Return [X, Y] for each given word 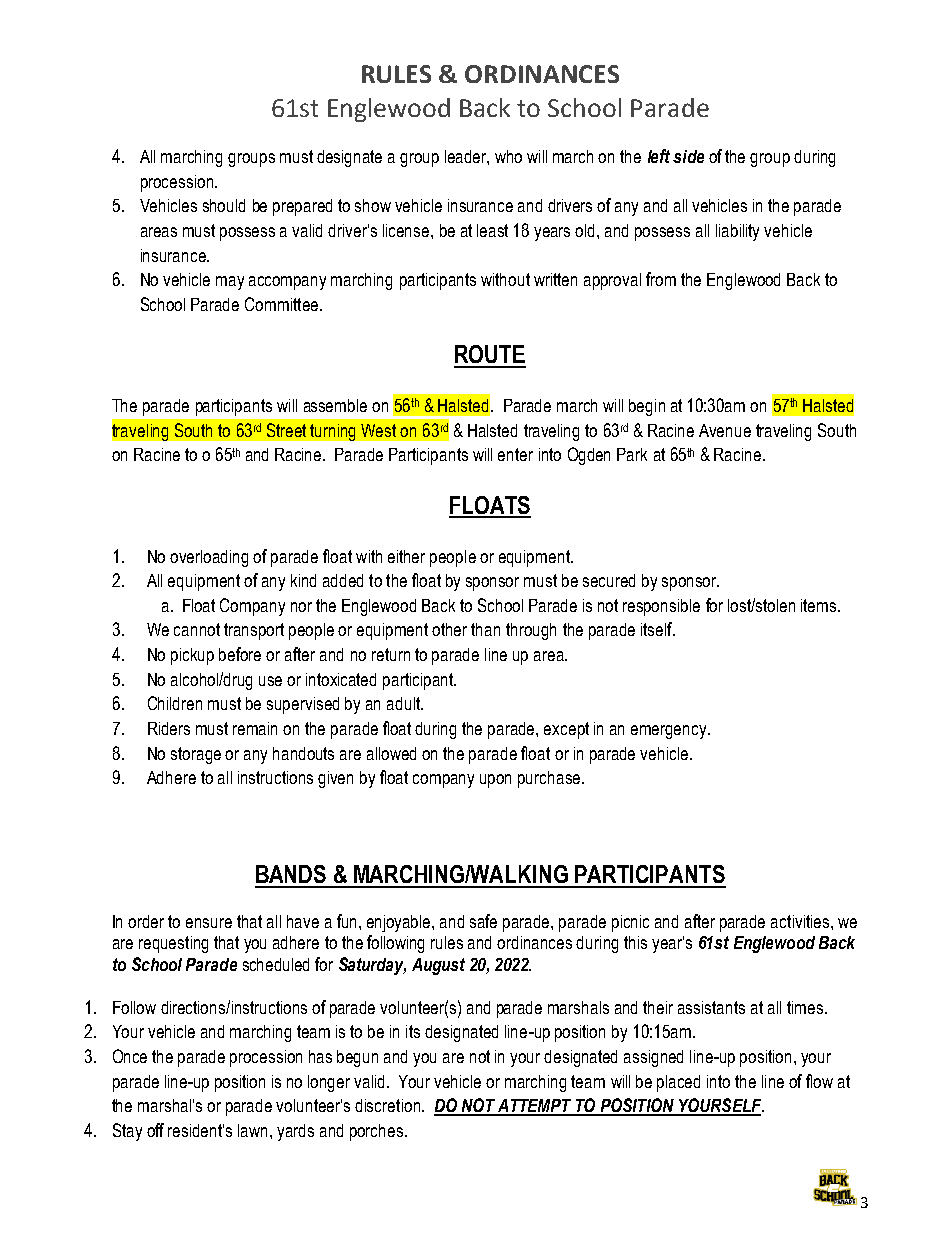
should [224, 205]
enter [515, 454]
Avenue [725, 430]
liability [737, 232]
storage [196, 755]
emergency [670, 732]
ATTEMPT [535, 1107]
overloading [209, 558]
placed [678, 1083]
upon [495, 781]
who [508, 156]
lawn [254, 1130]
